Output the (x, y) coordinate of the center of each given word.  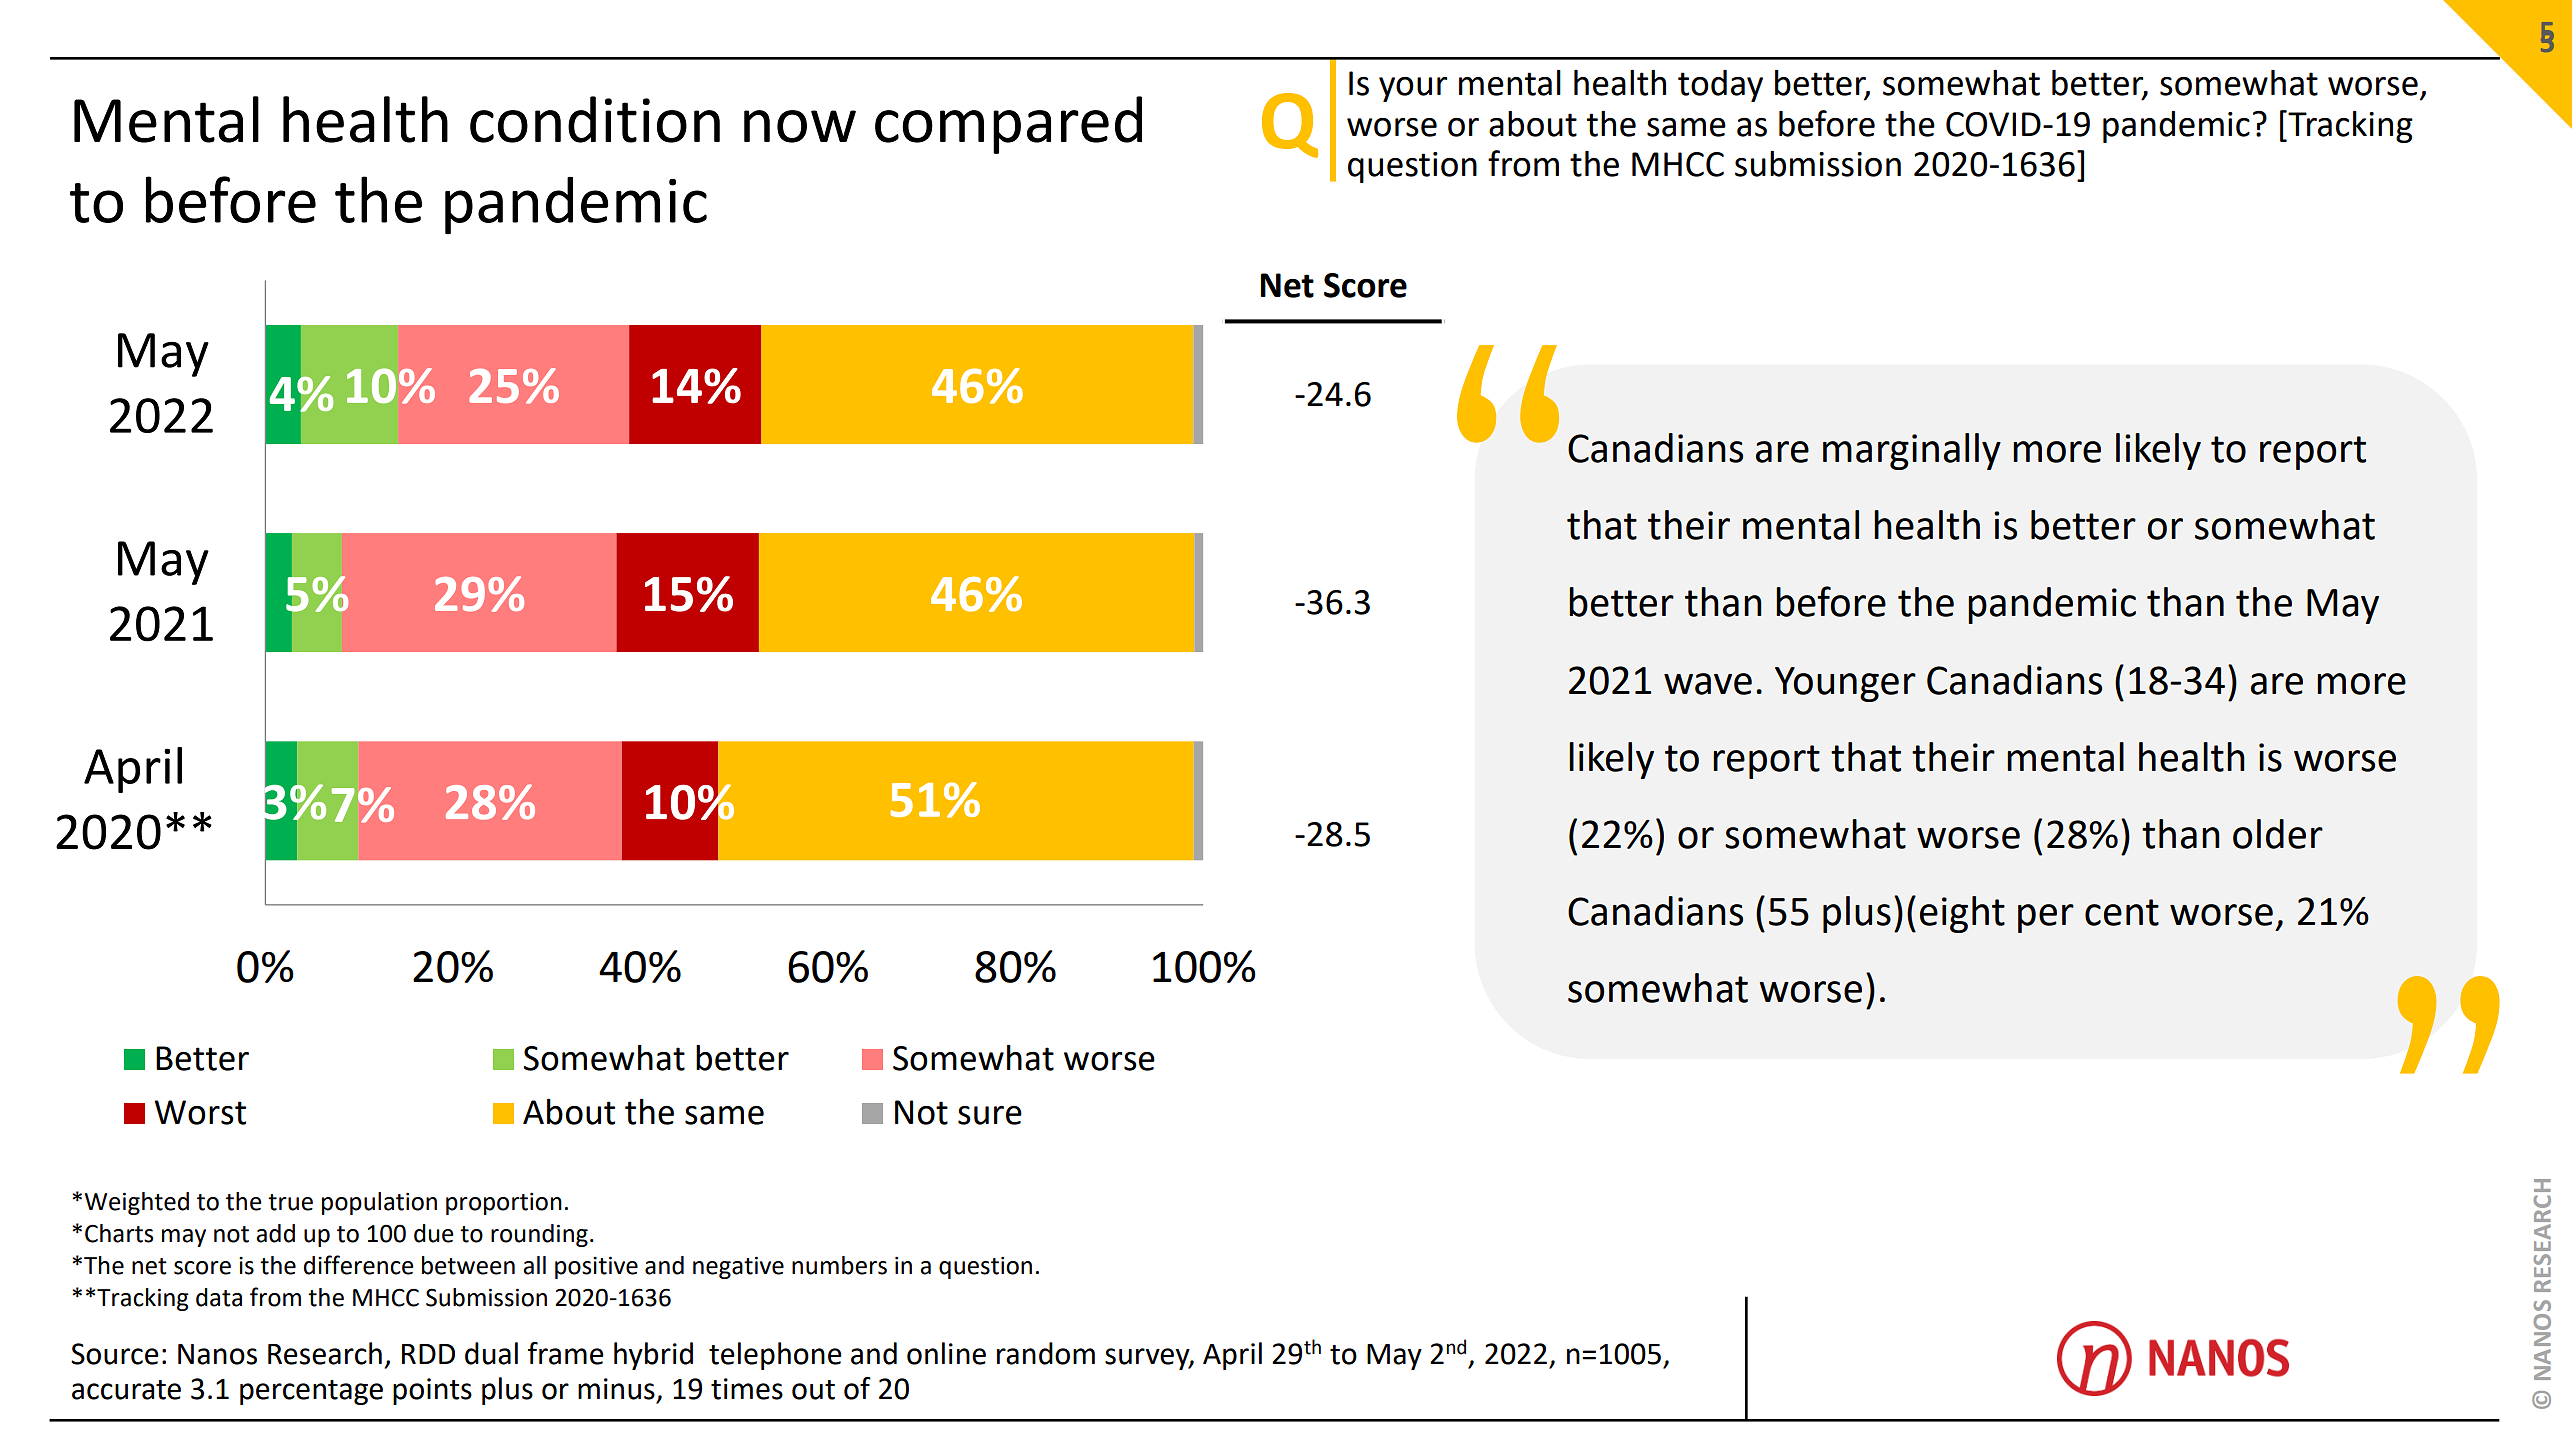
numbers (839, 1265)
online (946, 1353)
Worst (200, 1112)
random (1046, 1353)
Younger (1845, 684)
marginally (1912, 451)
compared (1008, 125)
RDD (428, 1354)
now (800, 126)
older (2278, 834)
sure (990, 1115)
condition (595, 119)
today (1720, 86)
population (379, 1203)
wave (1708, 684)
